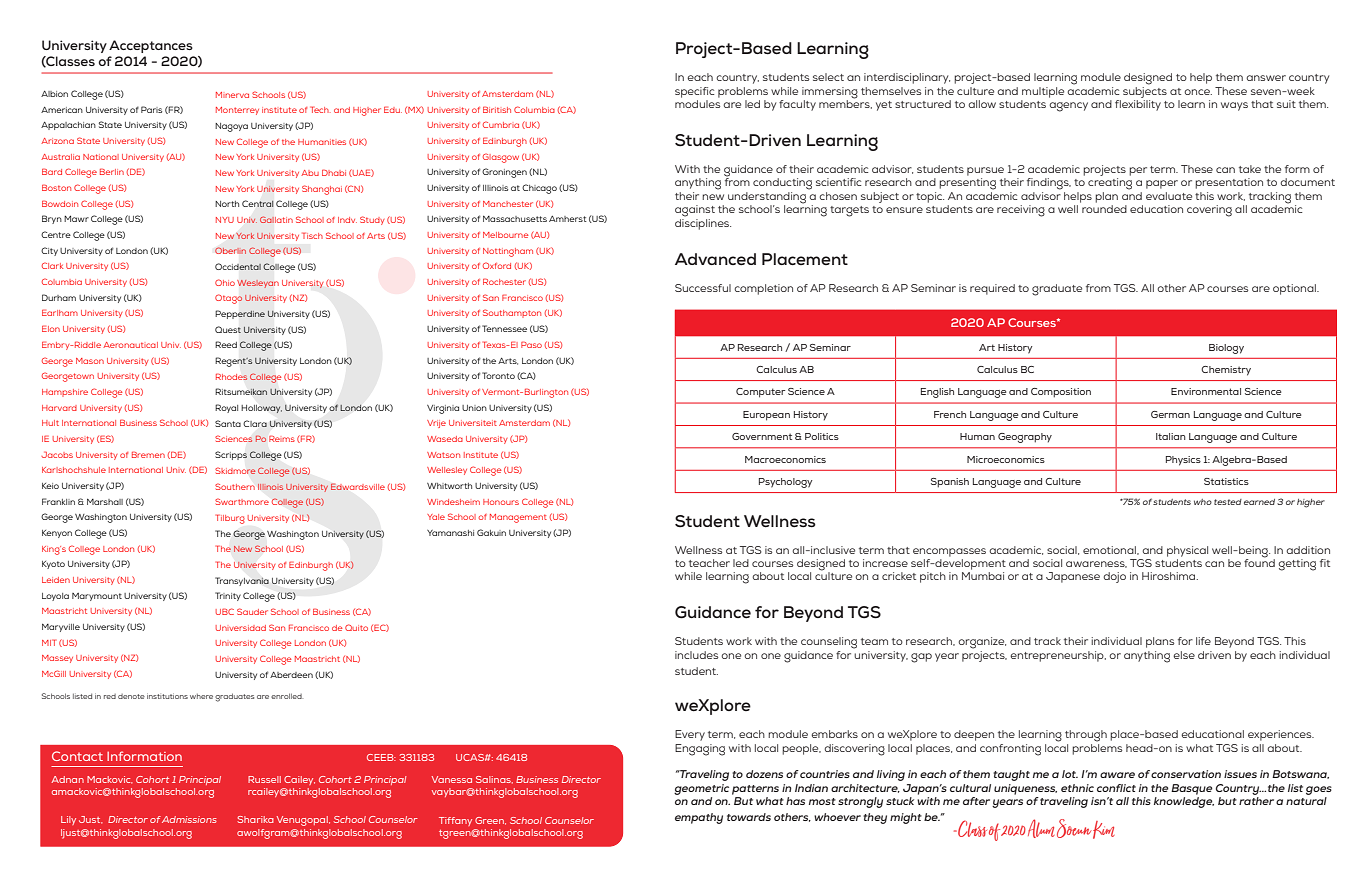 Image resolution: width=1372 pixels, height=887 pixels. What do you see at coordinates (1198, 92) in the screenshot?
I see `once` at bounding box center [1198, 92].
